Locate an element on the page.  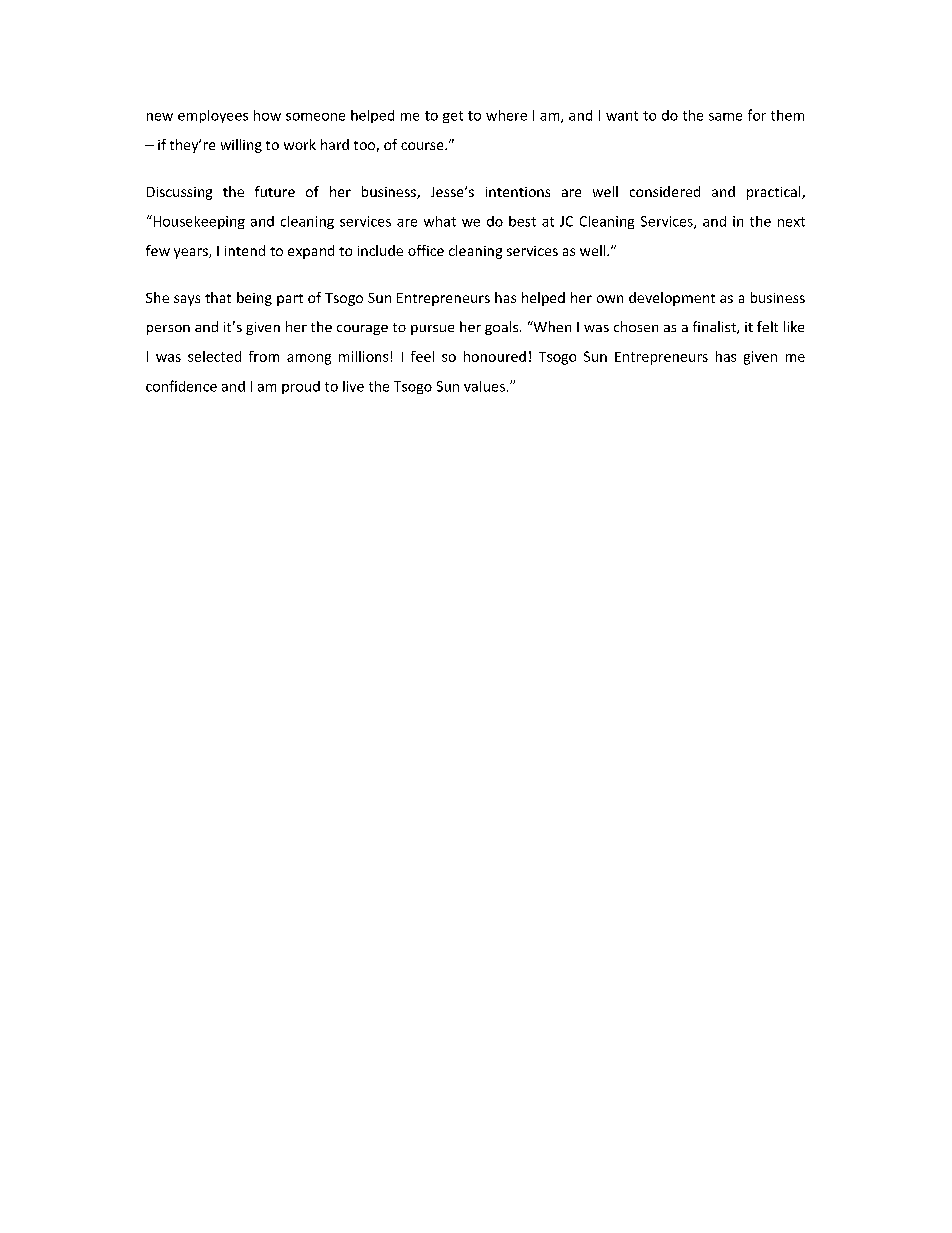
employees is located at coordinates (213, 116).
